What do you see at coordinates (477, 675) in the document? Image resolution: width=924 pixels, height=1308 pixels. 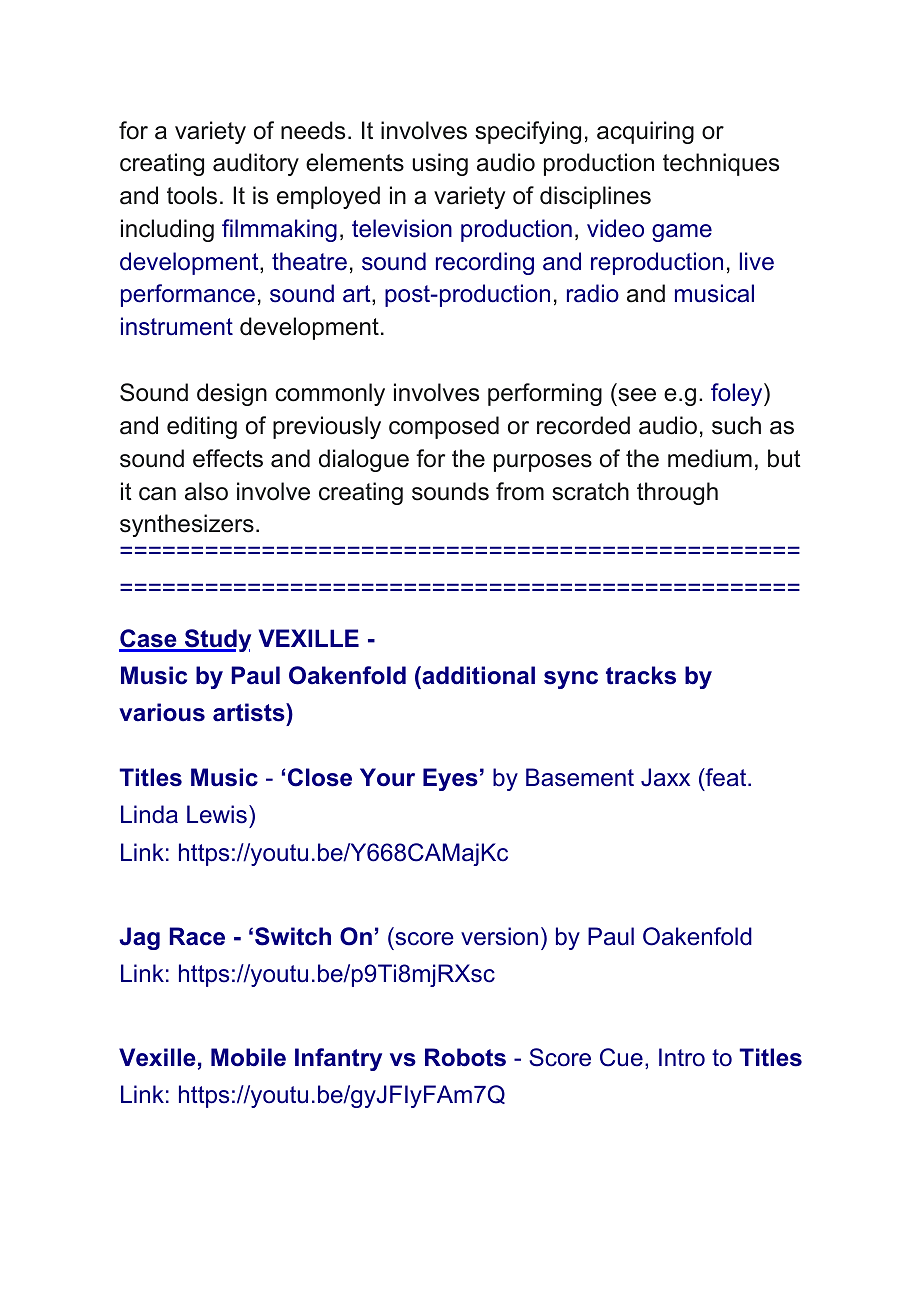 I see `additional` at bounding box center [477, 675].
